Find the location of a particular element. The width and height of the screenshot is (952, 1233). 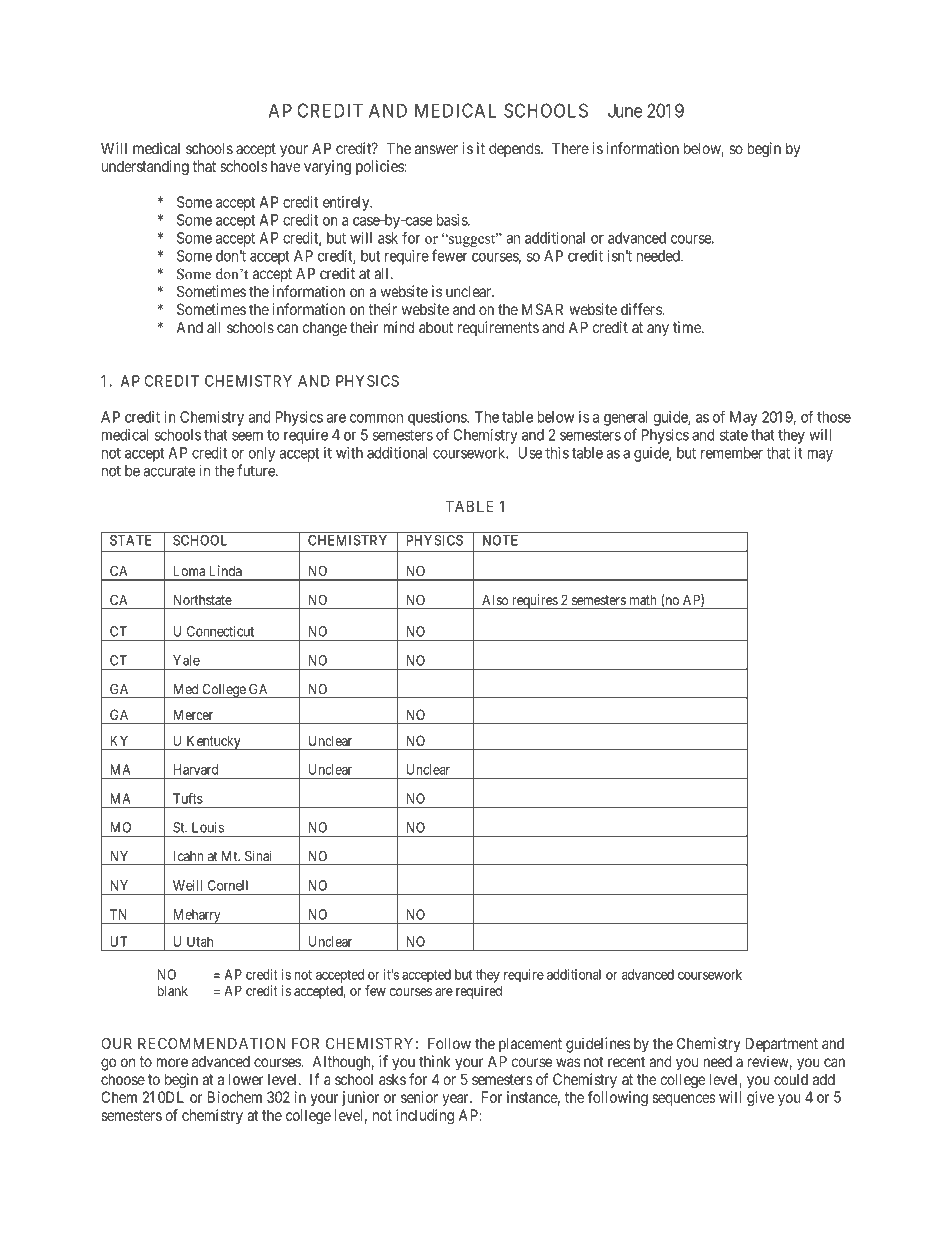

year is located at coordinates (456, 1100).
